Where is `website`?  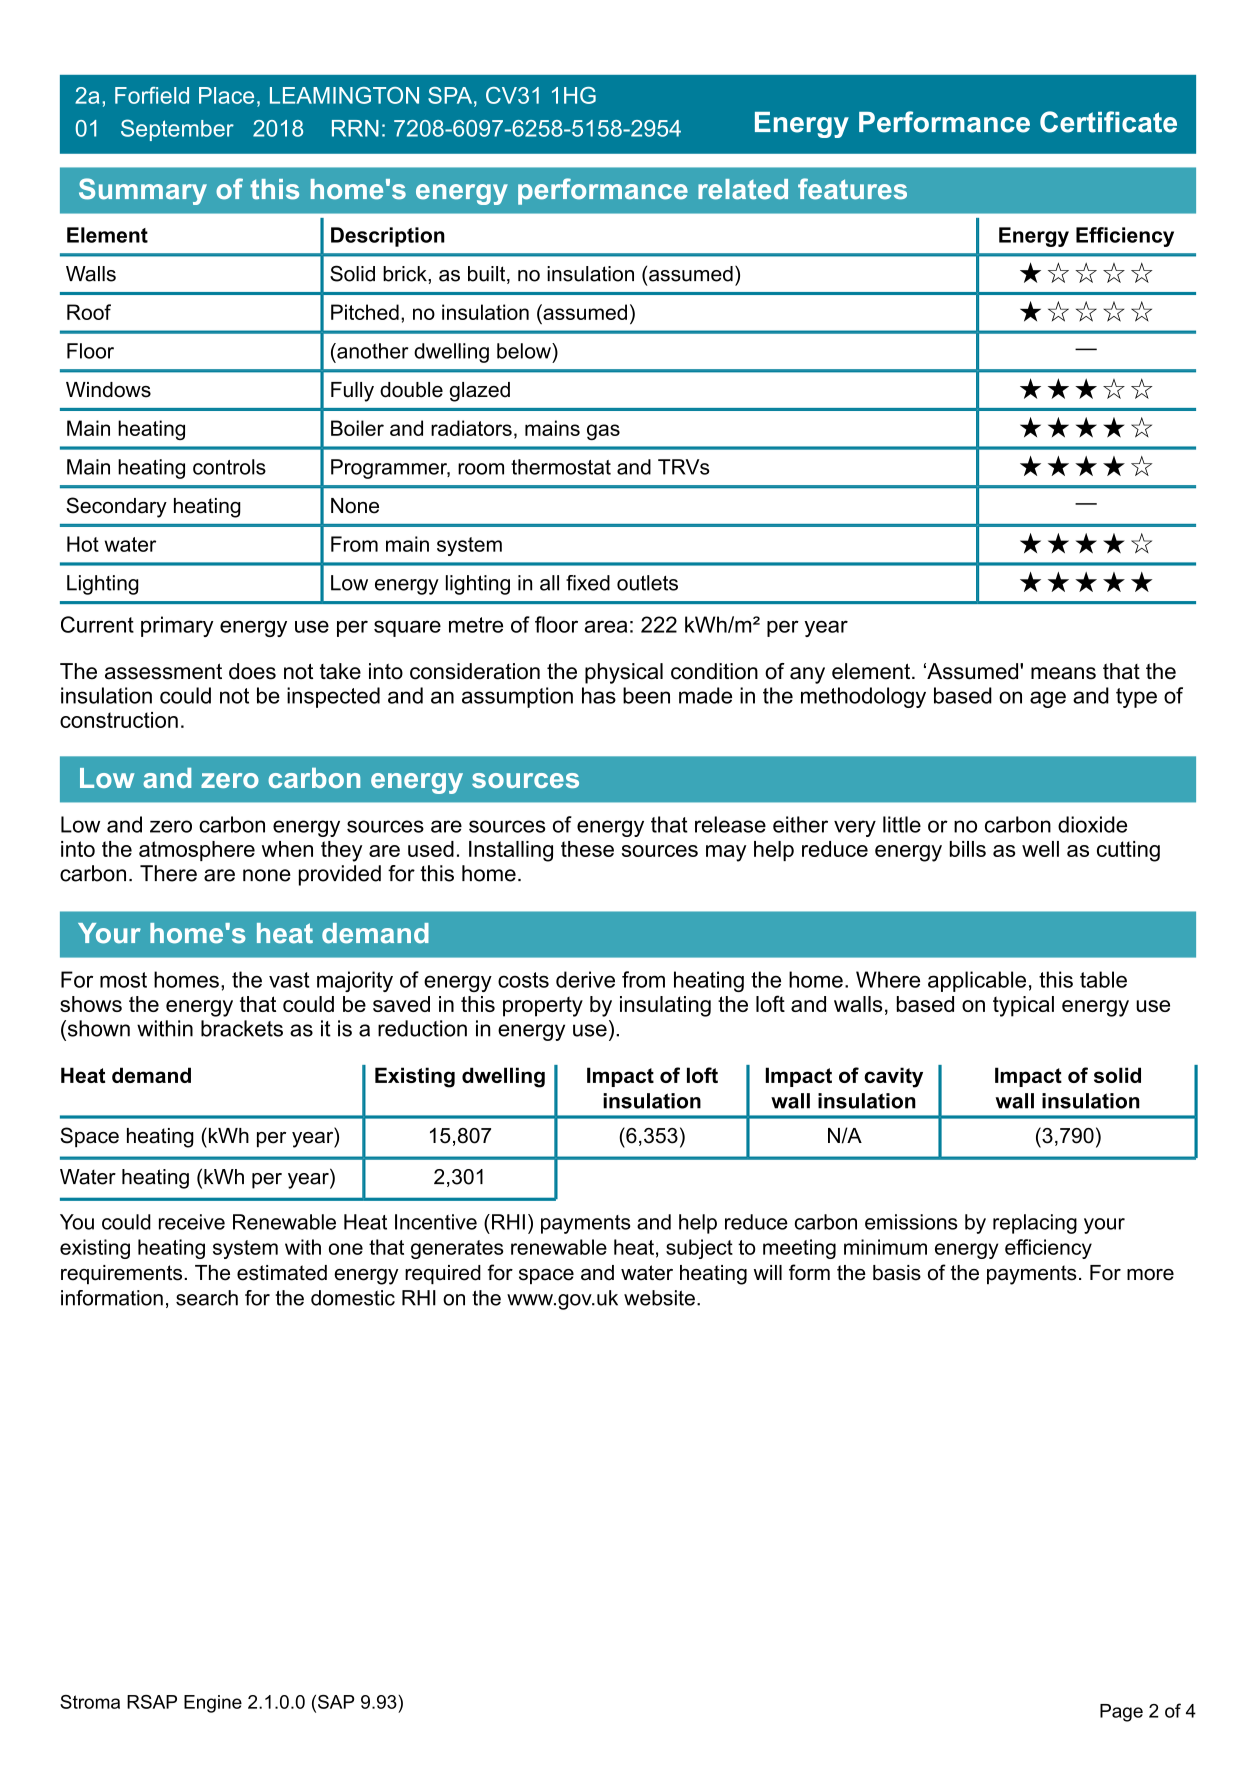 website is located at coordinates (659, 1298).
